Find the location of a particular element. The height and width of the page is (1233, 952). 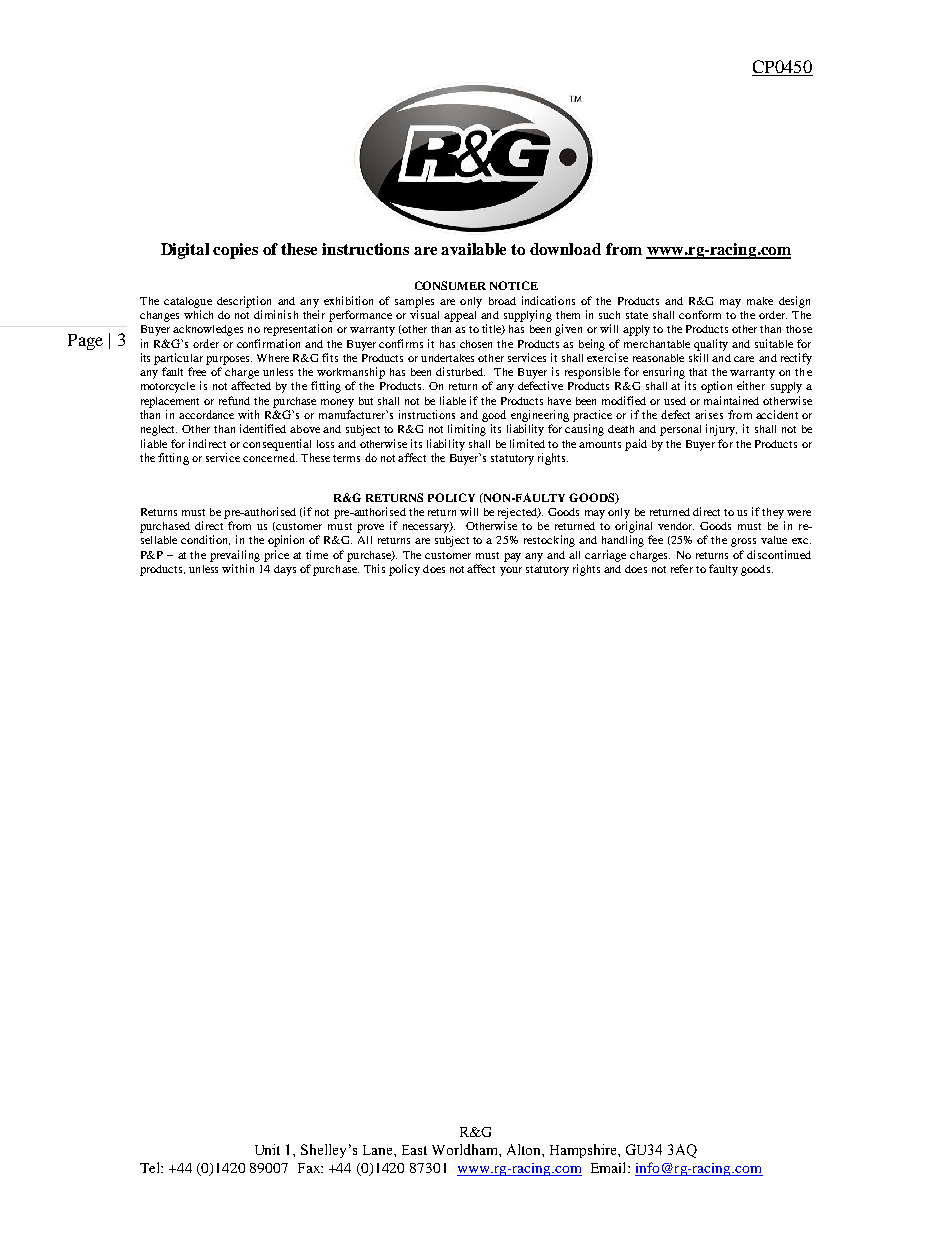

discontinued is located at coordinates (779, 554).
